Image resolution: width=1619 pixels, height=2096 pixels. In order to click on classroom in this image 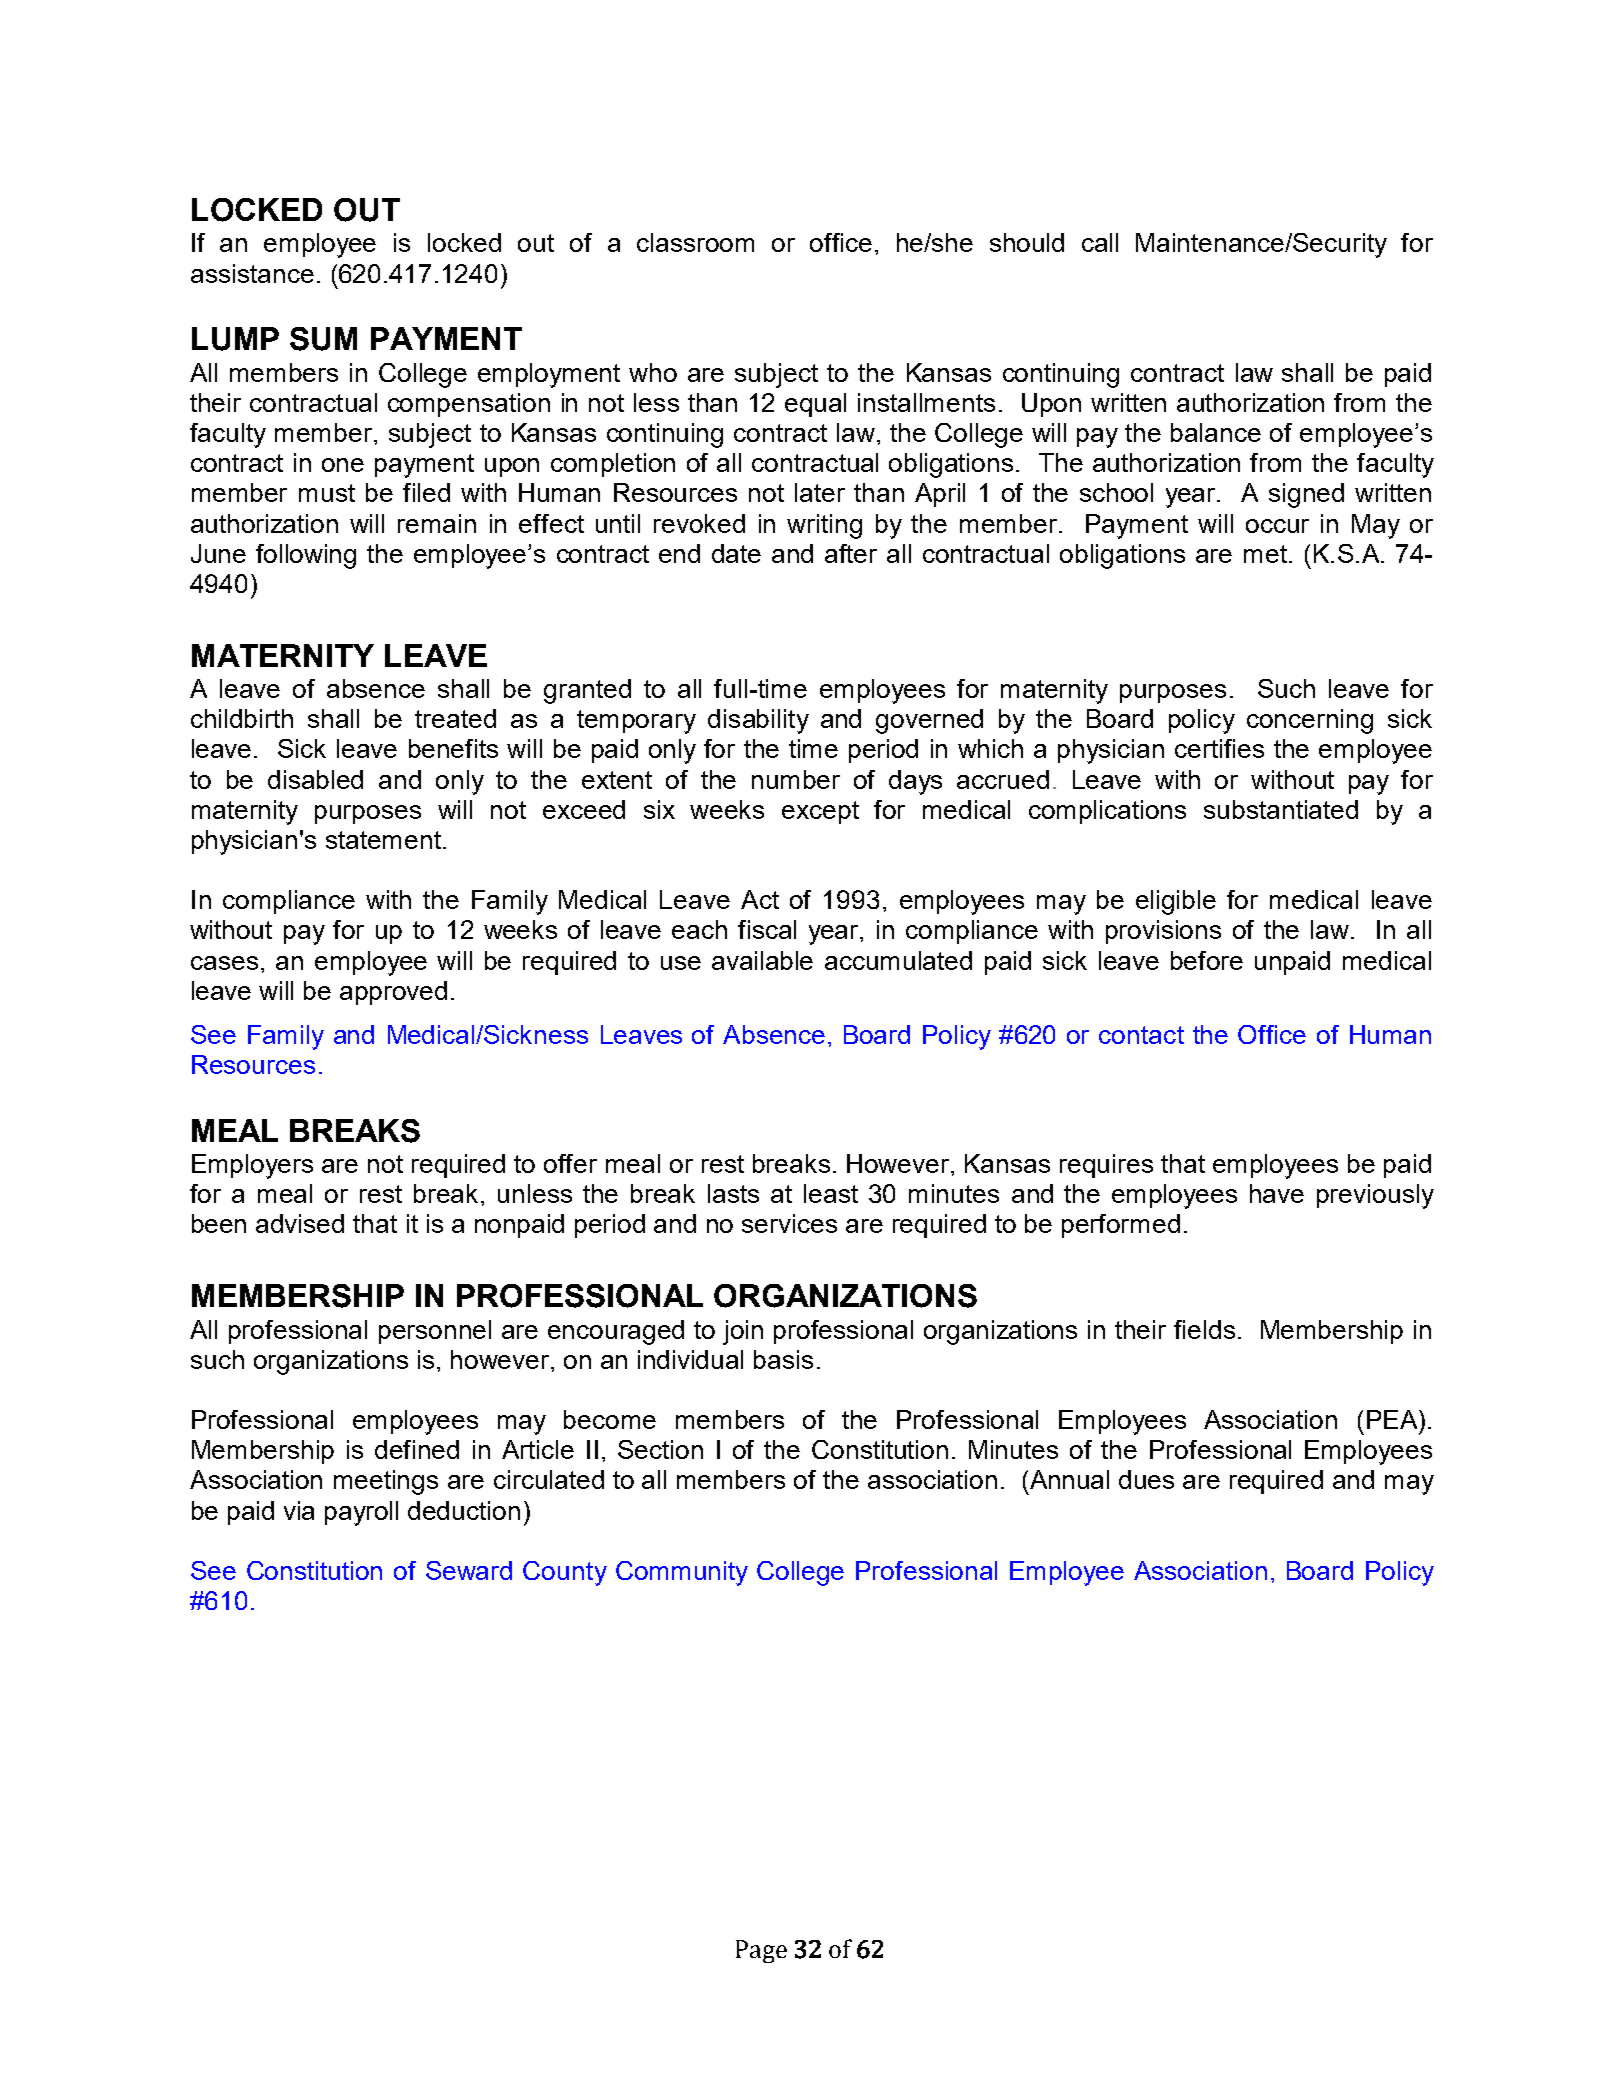, I will do `click(695, 242)`.
